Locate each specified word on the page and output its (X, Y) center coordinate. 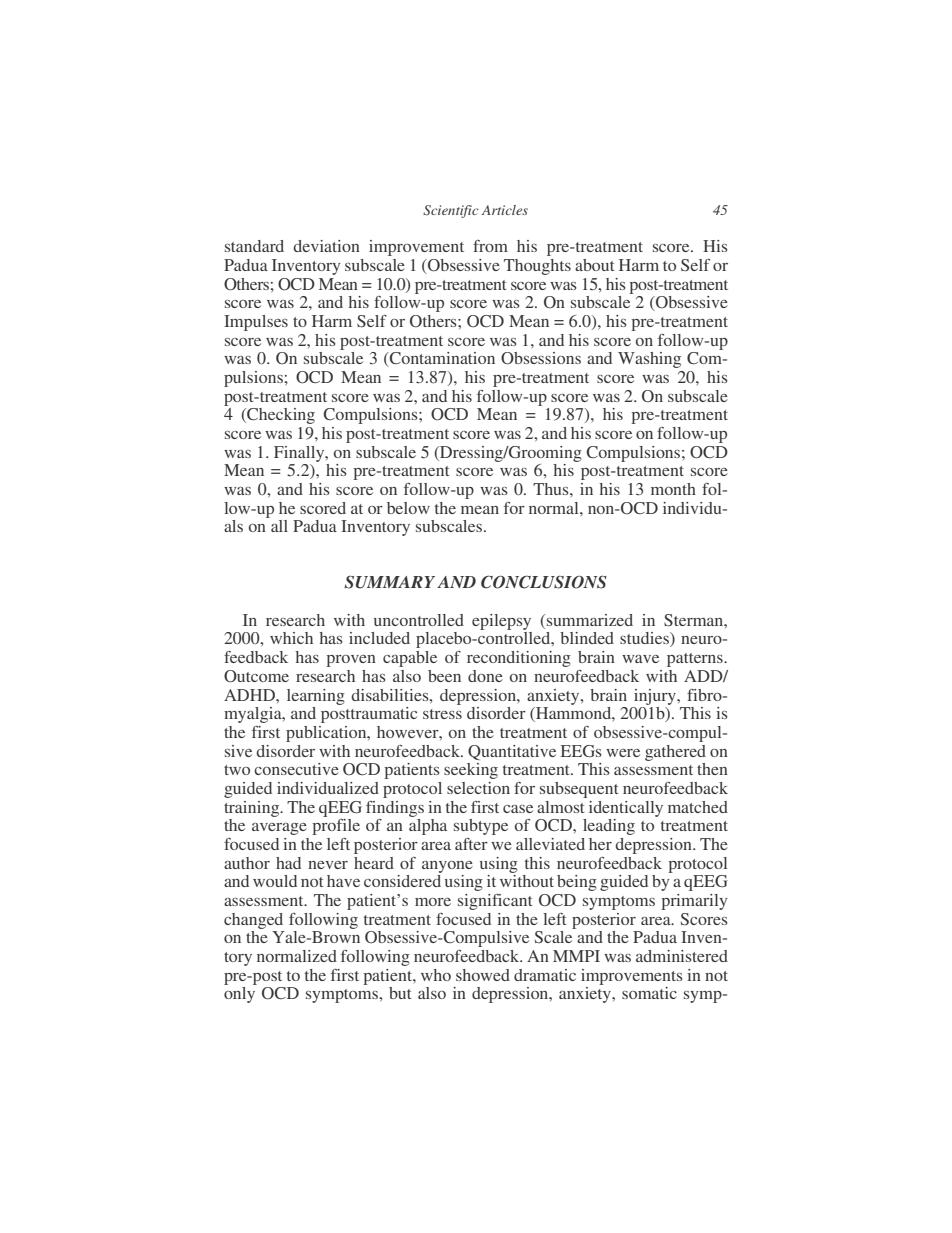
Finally (300, 454)
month (673, 489)
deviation (326, 246)
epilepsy (501, 622)
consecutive (296, 769)
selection (478, 788)
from (490, 246)
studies (645, 639)
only (239, 995)
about (594, 265)
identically (626, 809)
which (291, 638)
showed (483, 975)
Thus (552, 489)
